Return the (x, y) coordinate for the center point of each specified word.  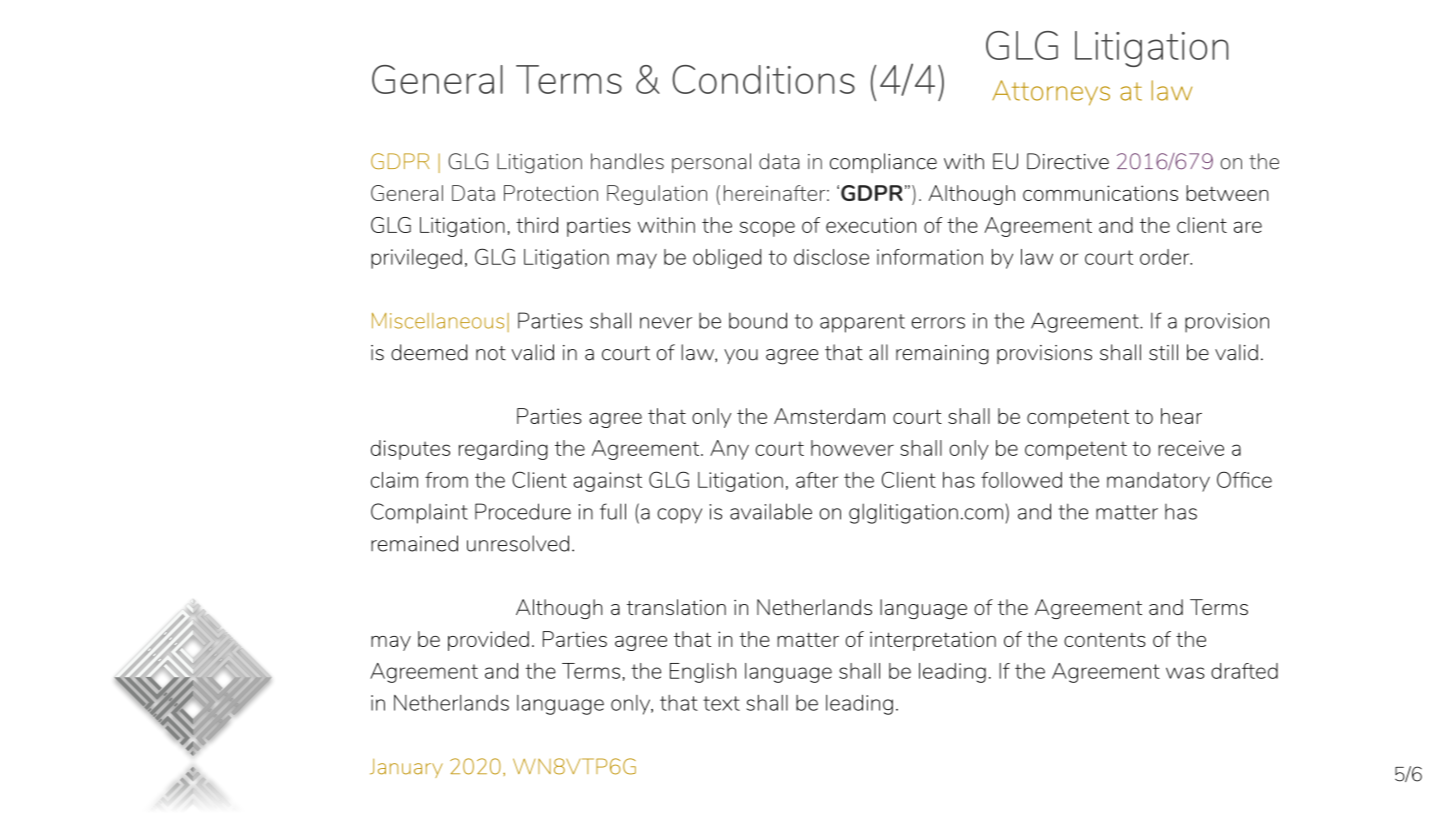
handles (627, 161)
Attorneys (1051, 93)
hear (1181, 416)
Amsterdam (829, 416)
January (406, 768)
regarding (503, 450)
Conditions (763, 79)
